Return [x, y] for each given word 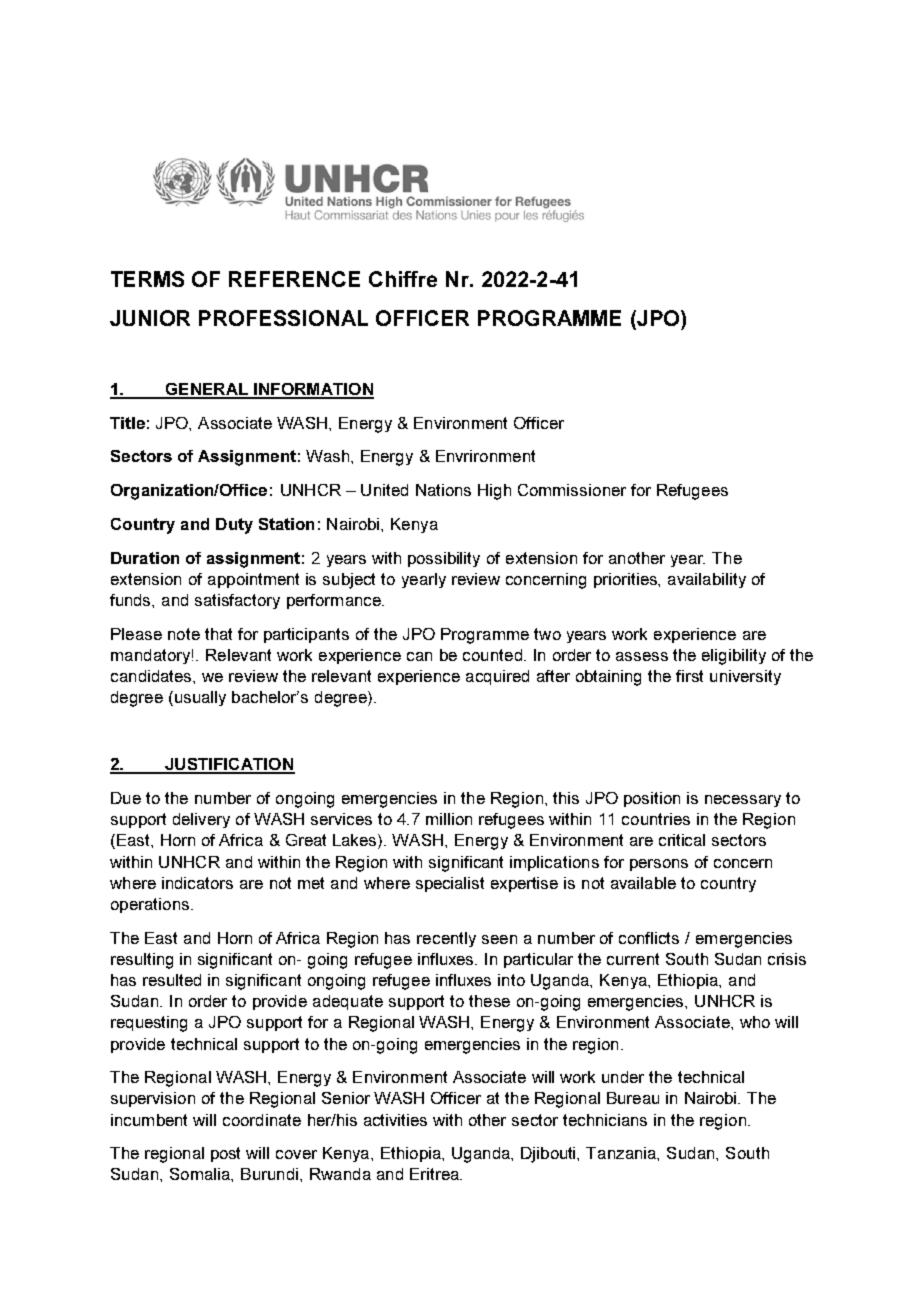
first [689, 676]
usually [199, 698]
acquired [497, 677]
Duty [234, 526]
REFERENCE [294, 279]
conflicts [649, 938]
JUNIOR [150, 318]
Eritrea [435, 1174]
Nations [443, 490]
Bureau [633, 1098]
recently [446, 939]
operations [151, 905]
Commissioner [572, 490]
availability [707, 580]
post [225, 1154]
